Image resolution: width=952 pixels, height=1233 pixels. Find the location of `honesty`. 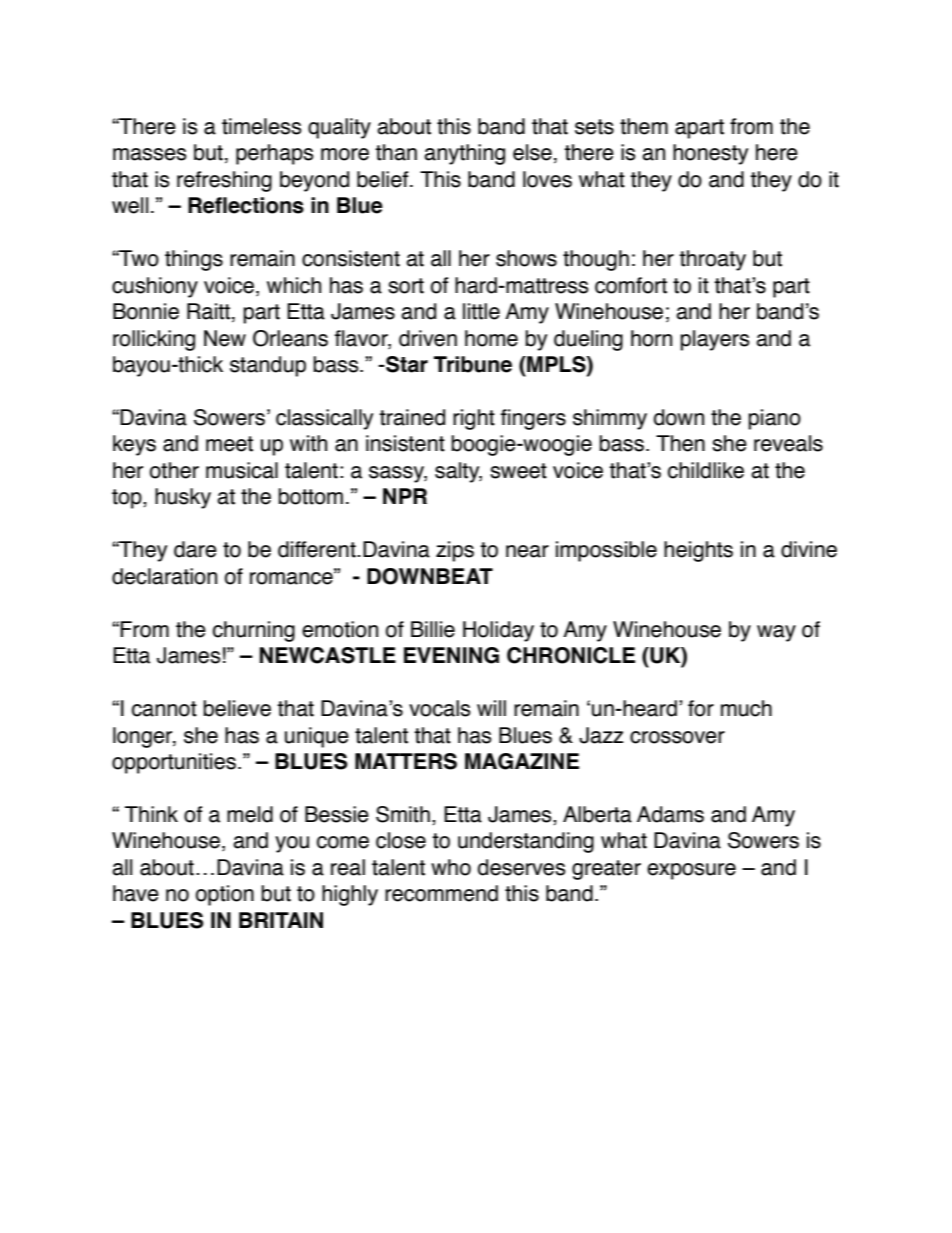

honesty is located at coordinates (710, 154).
